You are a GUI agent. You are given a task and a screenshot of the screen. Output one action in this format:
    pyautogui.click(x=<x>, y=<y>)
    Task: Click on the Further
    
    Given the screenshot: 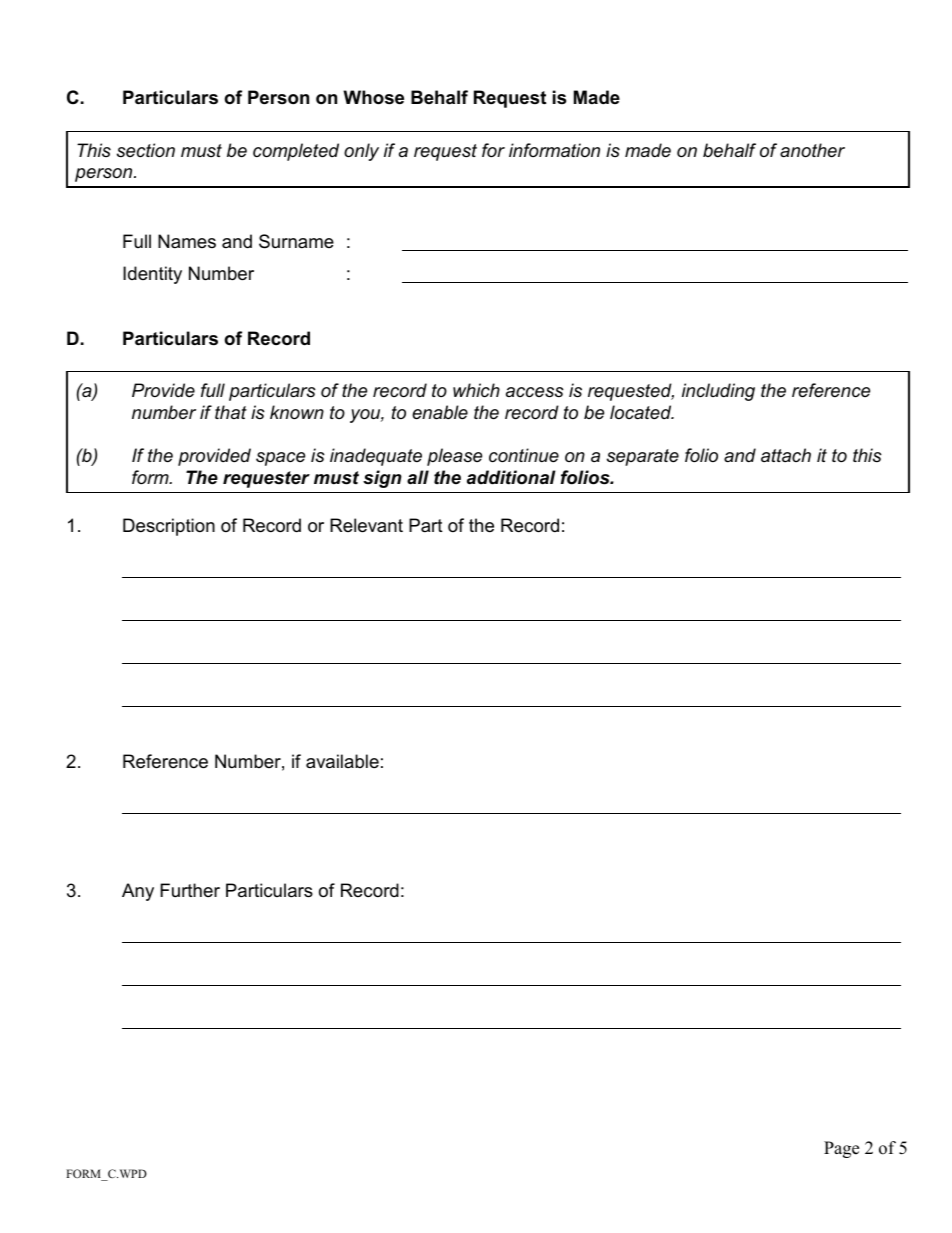 What is the action you would take?
    pyautogui.click(x=190, y=890)
